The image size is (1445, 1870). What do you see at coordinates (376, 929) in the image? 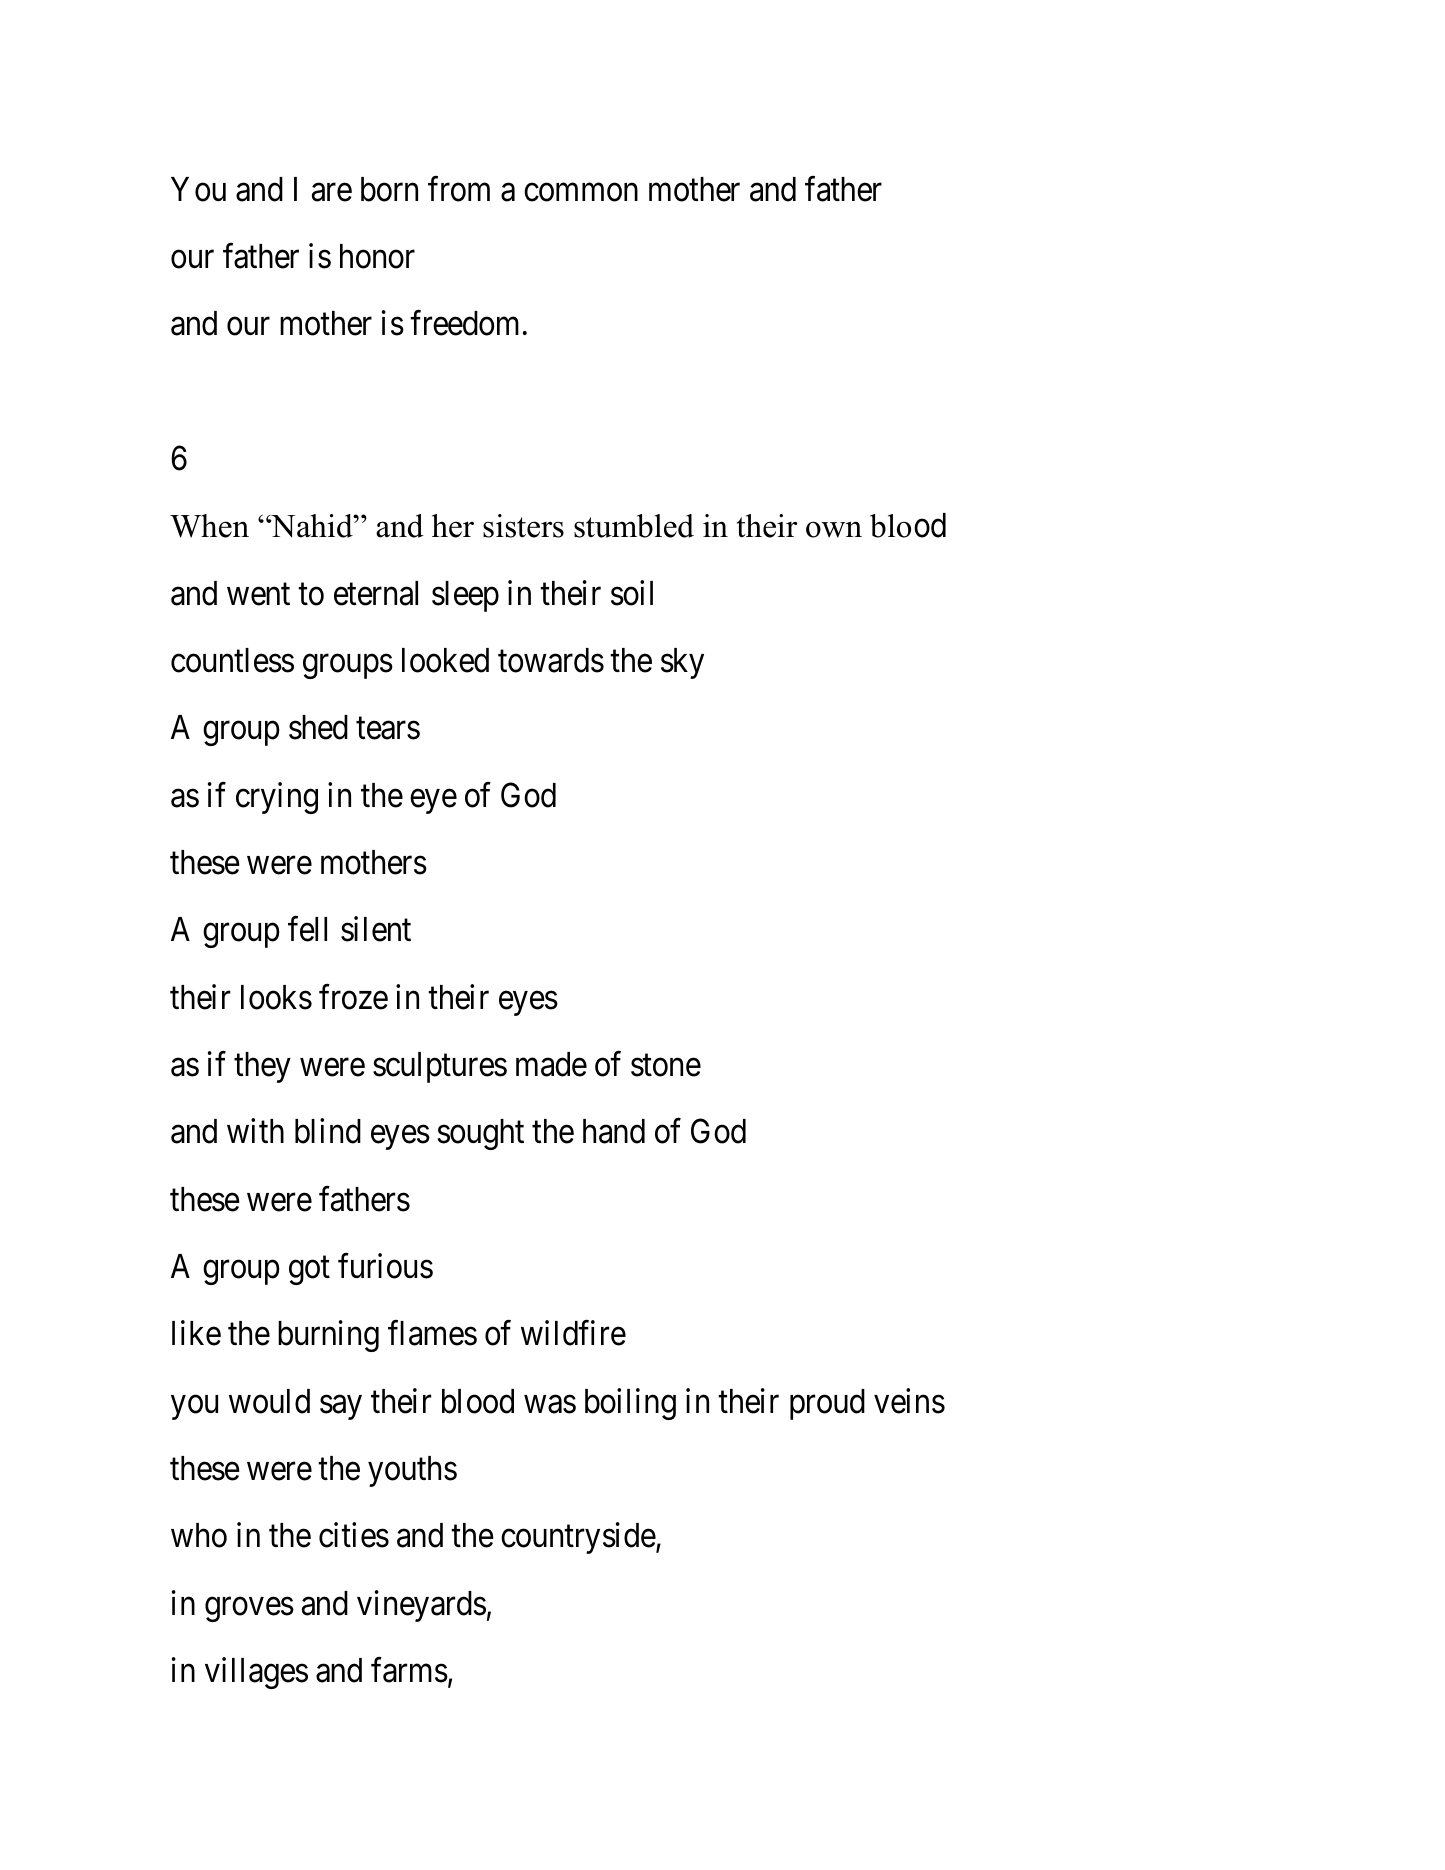
I see `silent` at bounding box center [376, 929].
